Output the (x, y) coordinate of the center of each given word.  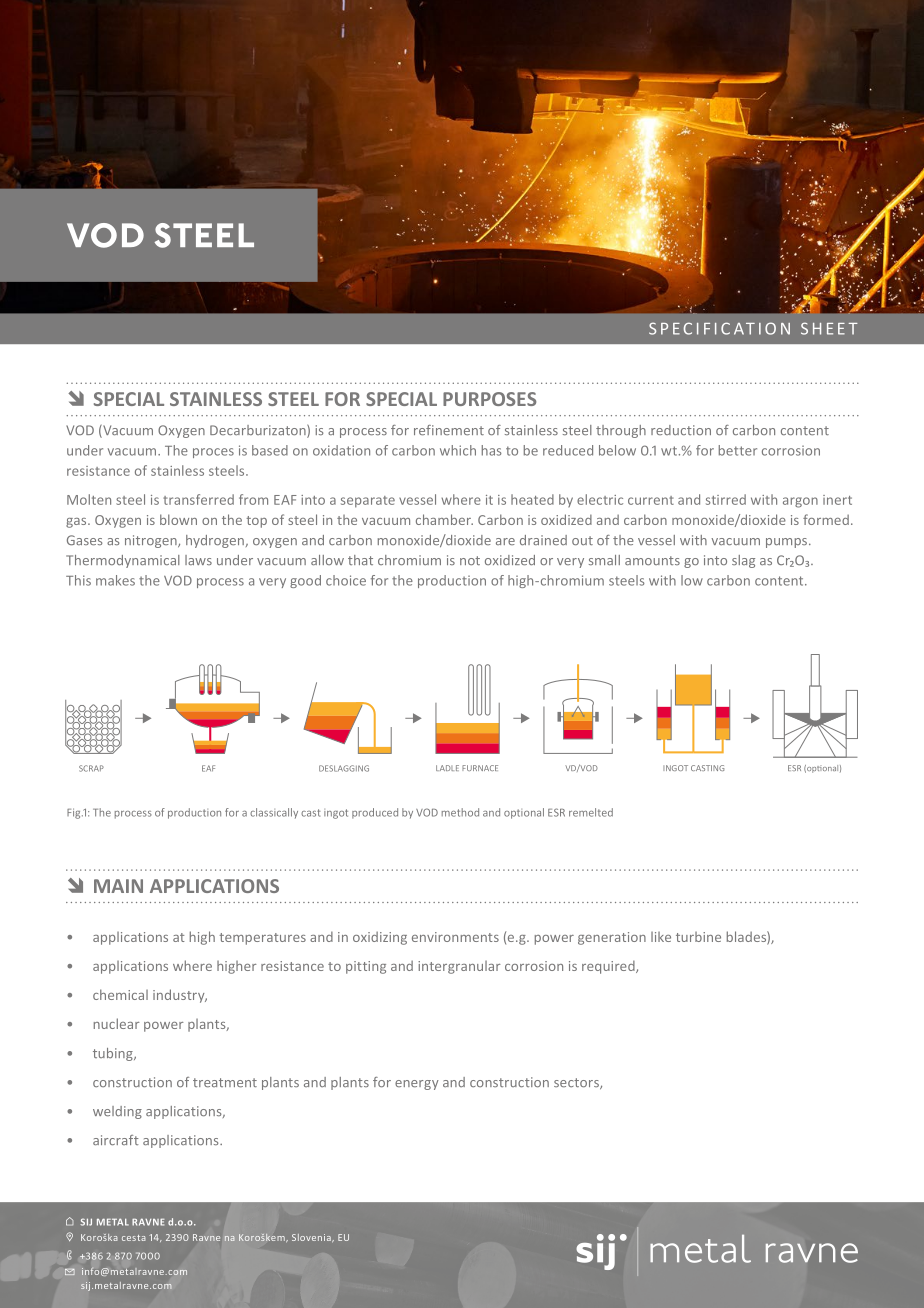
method (460, 812)
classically (274, 813)
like (661, 937)
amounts (652, 560)
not (470, 560)
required (609, 967)
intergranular (459, 967)
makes (115, 580)
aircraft (116, 1140)
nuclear (117, 1023)
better (738, 450)
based (270, 450)
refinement (449, 430)
